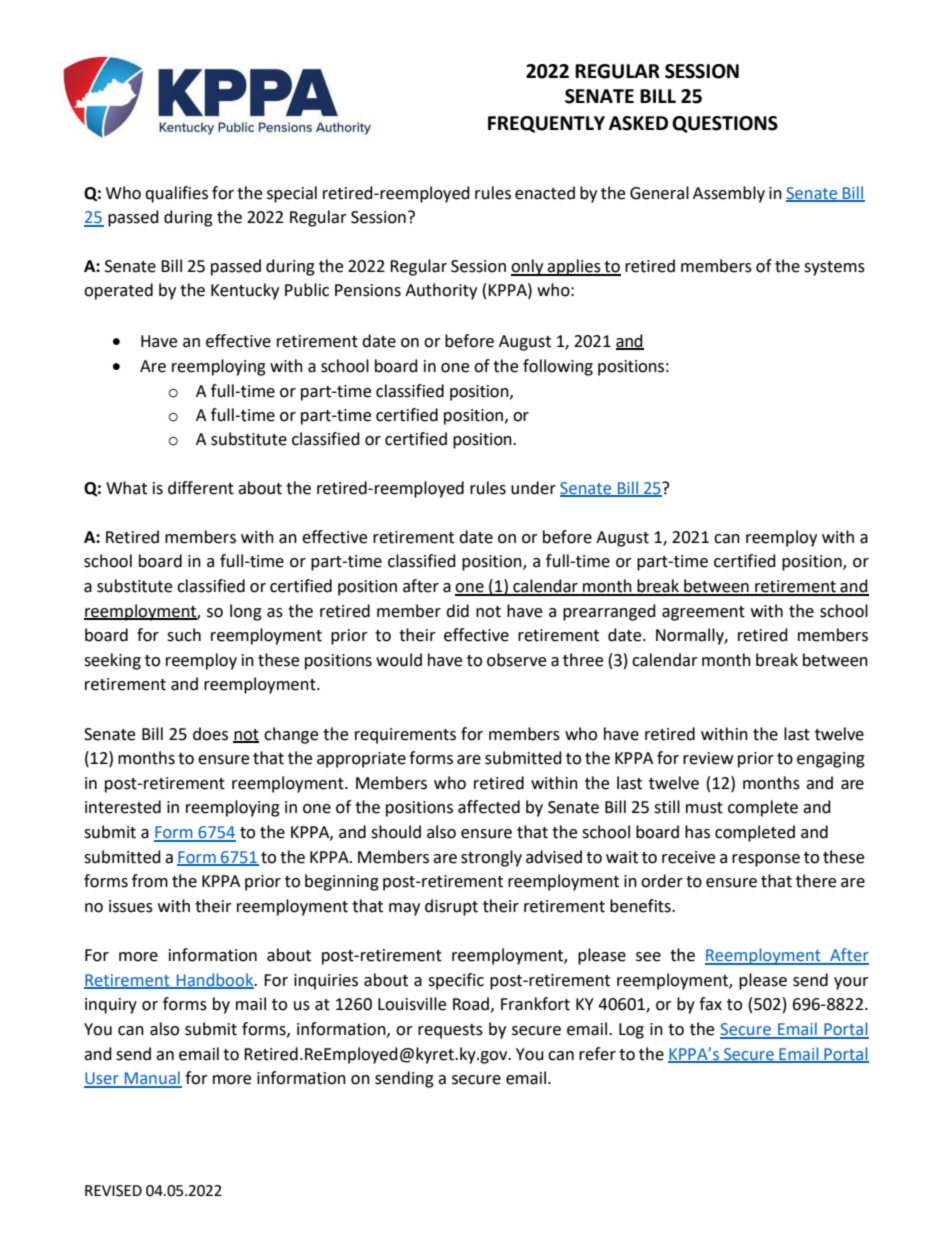 This document has height=1233, width=952. What do you see at coordinates (546, 124) in the document?
I see `FREQUENTLY` at bounding box center [546, 124].
